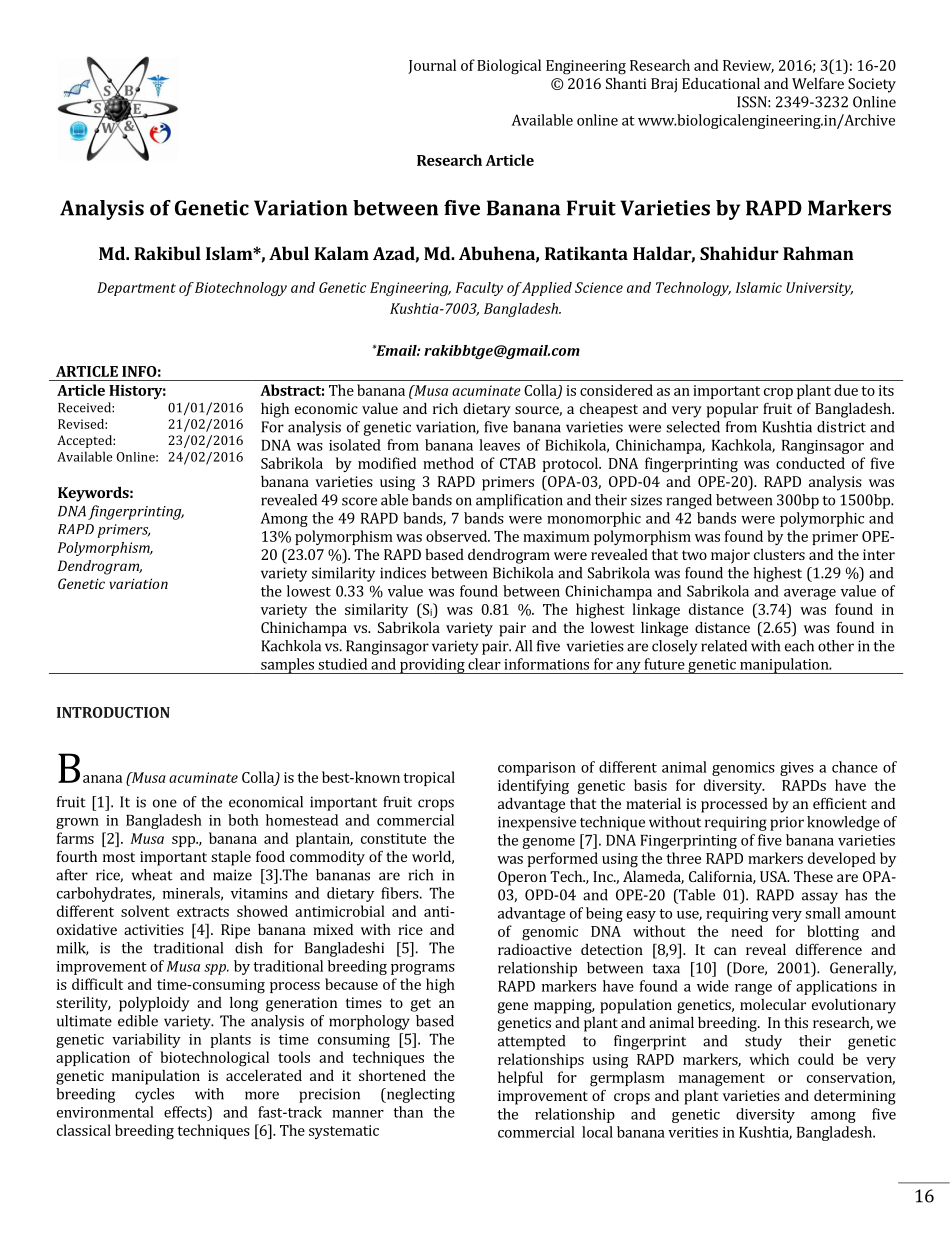 This page has height=1233, width=952. I want to click on cycles, so click(154, 1095).
